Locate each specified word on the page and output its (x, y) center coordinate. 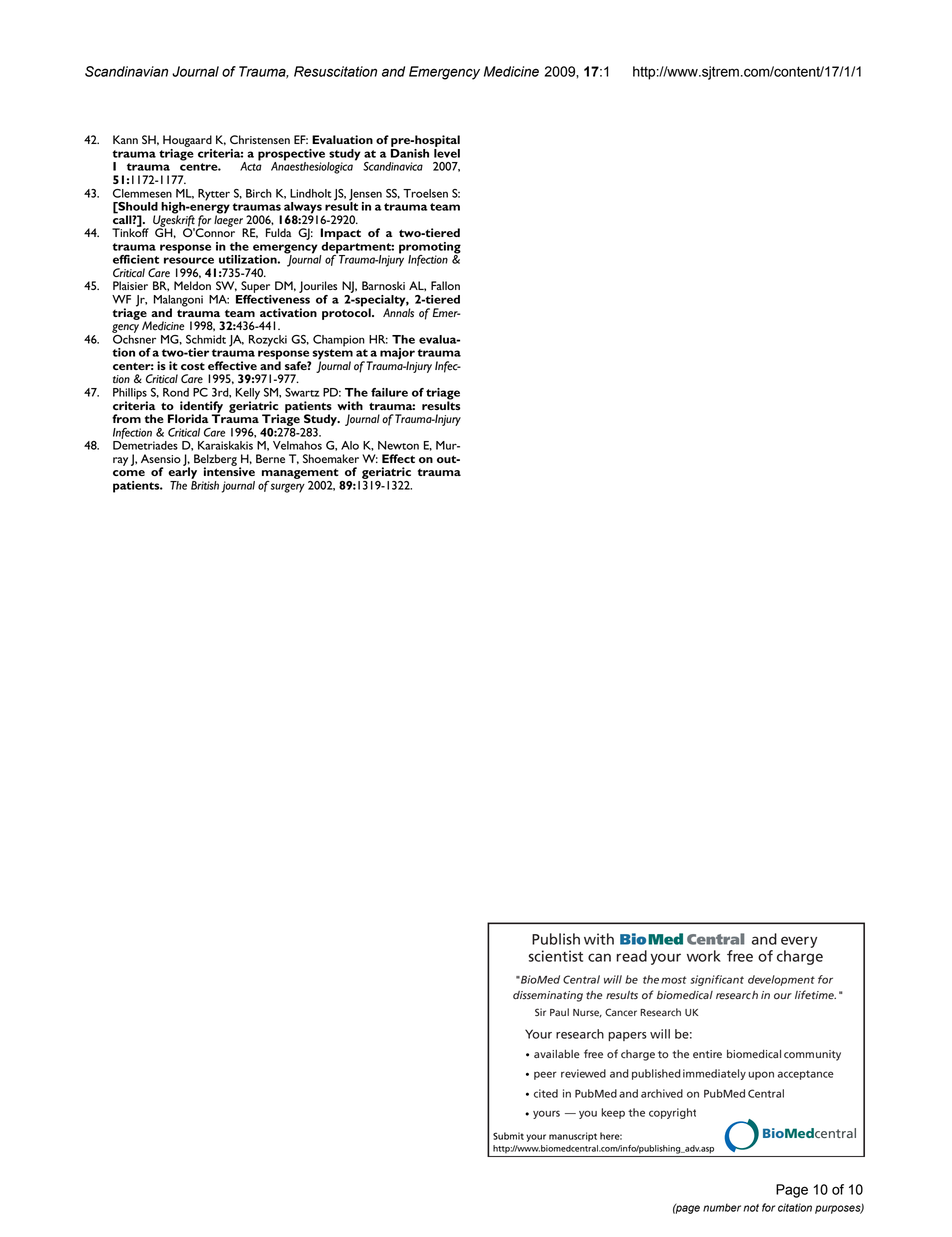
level (447, 153)
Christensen (260, 139)
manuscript (573, 1137)
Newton (398, 445)
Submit (508, 1136)
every (799, 942)
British (205, 484)
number (722, 1207)
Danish (410, 152)
